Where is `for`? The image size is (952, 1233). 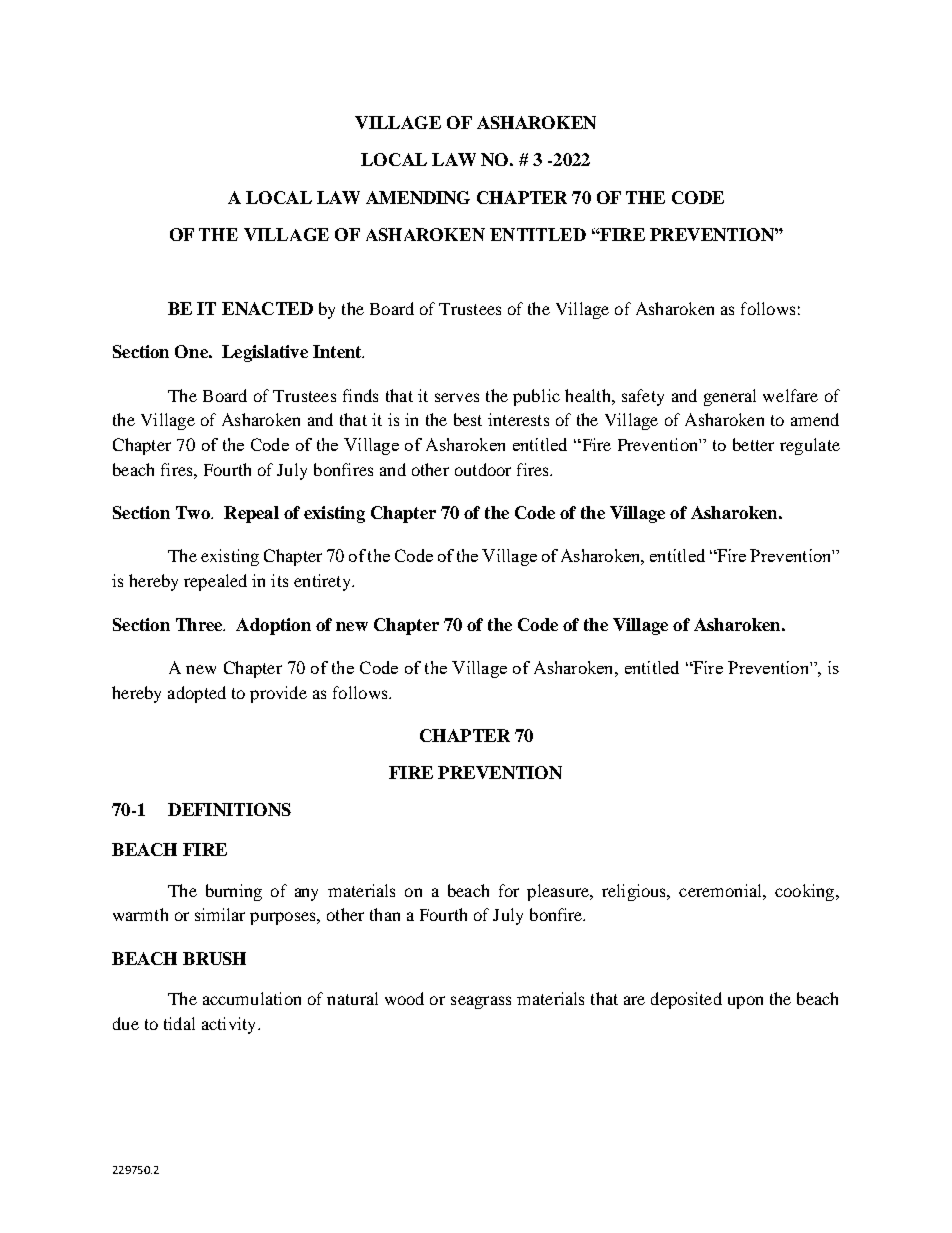
for is located at coordinates (509, 890).
